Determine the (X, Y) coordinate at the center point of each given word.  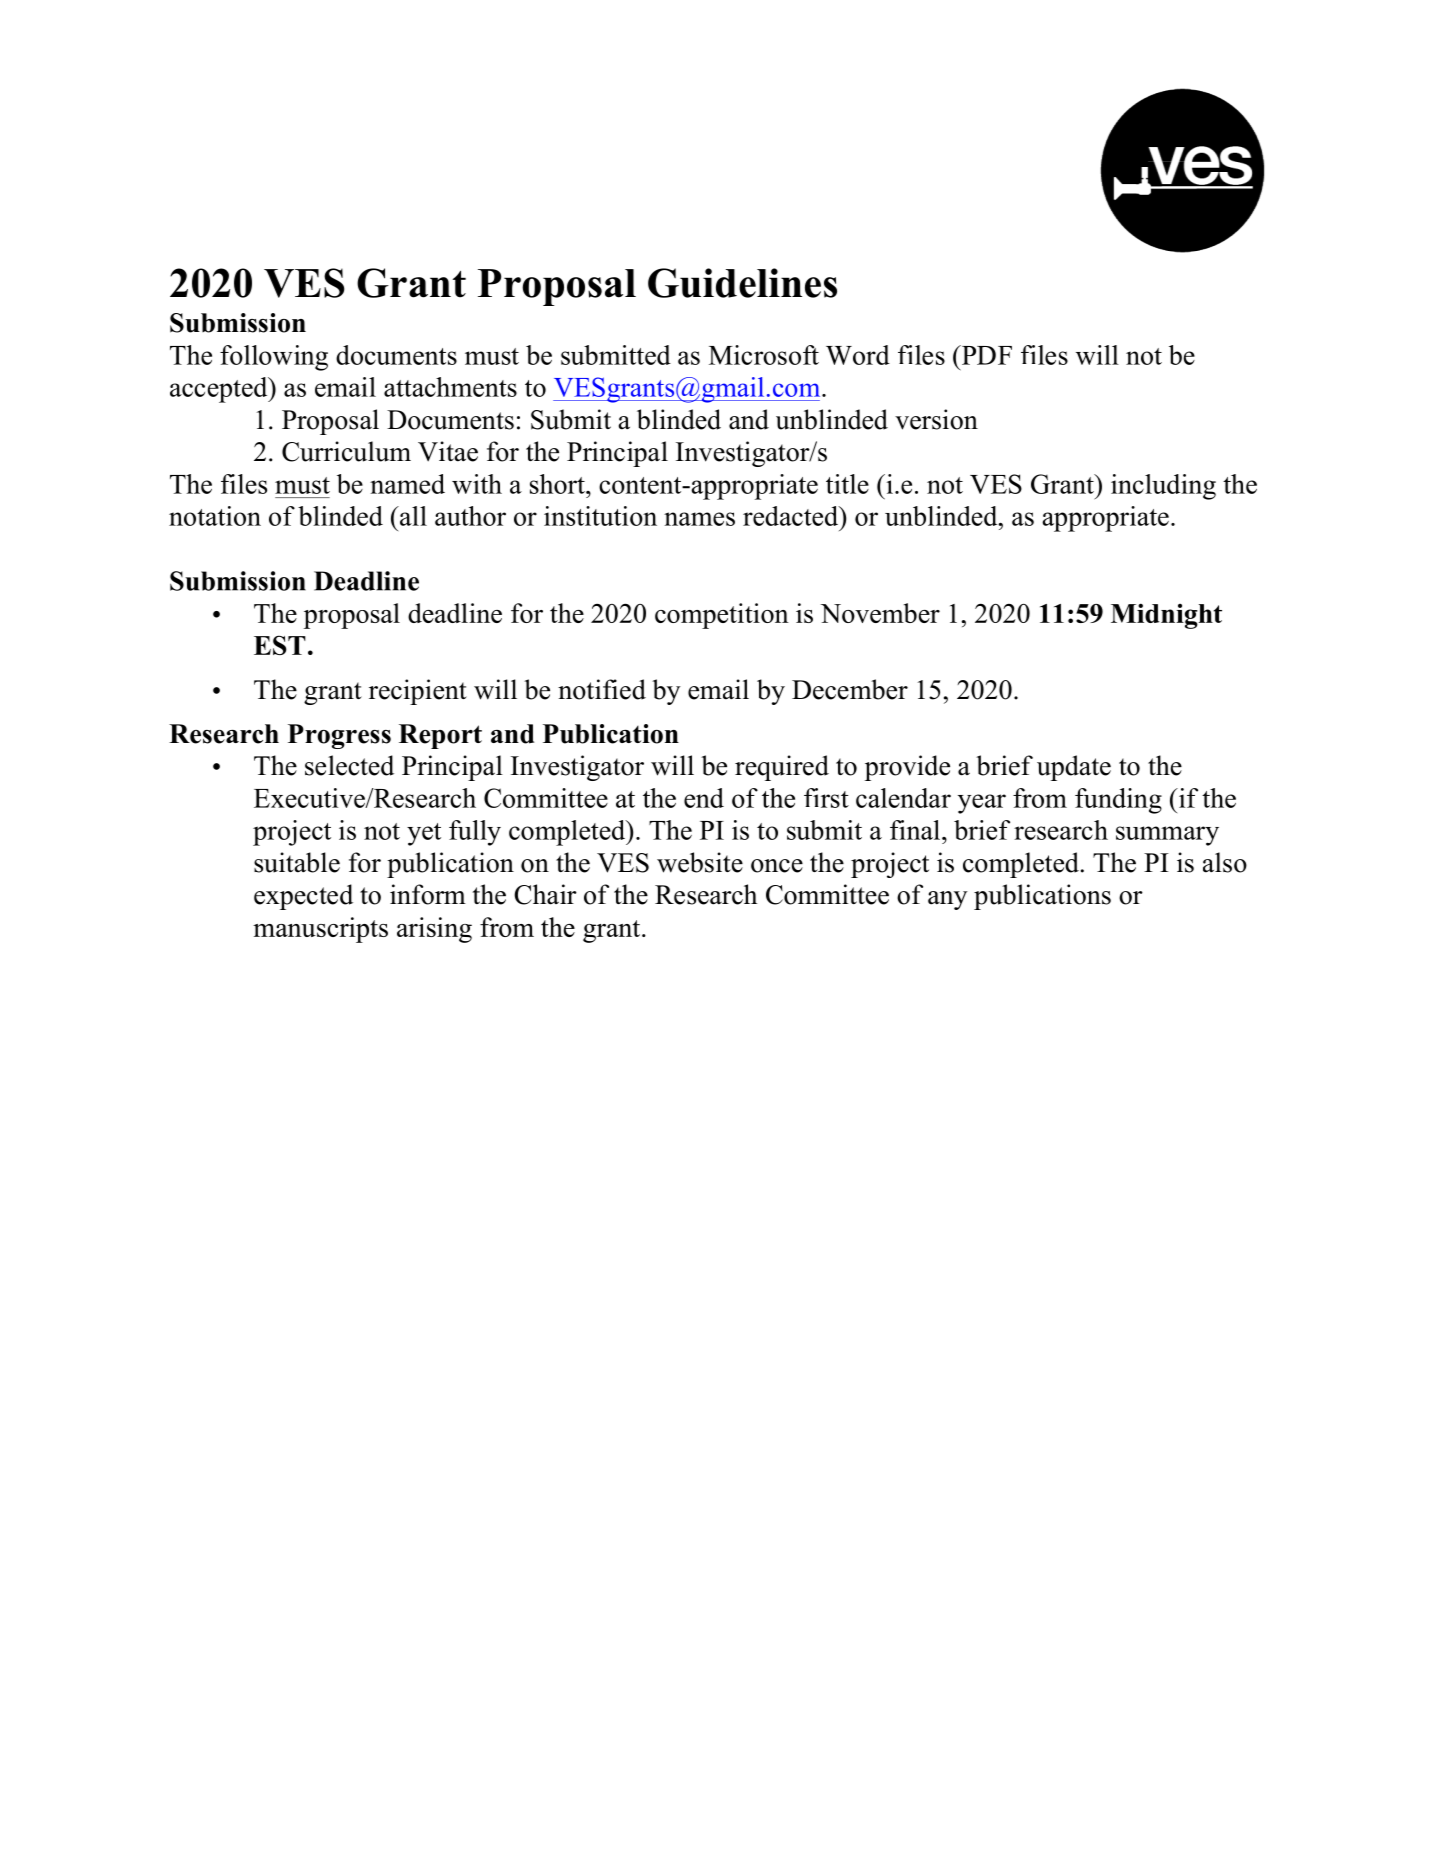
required (782, 768)
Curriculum (346, 451)
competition (722, 616)
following (274, 358)
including (1163, 487)
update (1074, 768)
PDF (985, 355)
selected (349, 765)
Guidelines (742, 283)
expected (303, 897)
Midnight (1166, 616)
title (847, 484)
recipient (418, 692)
